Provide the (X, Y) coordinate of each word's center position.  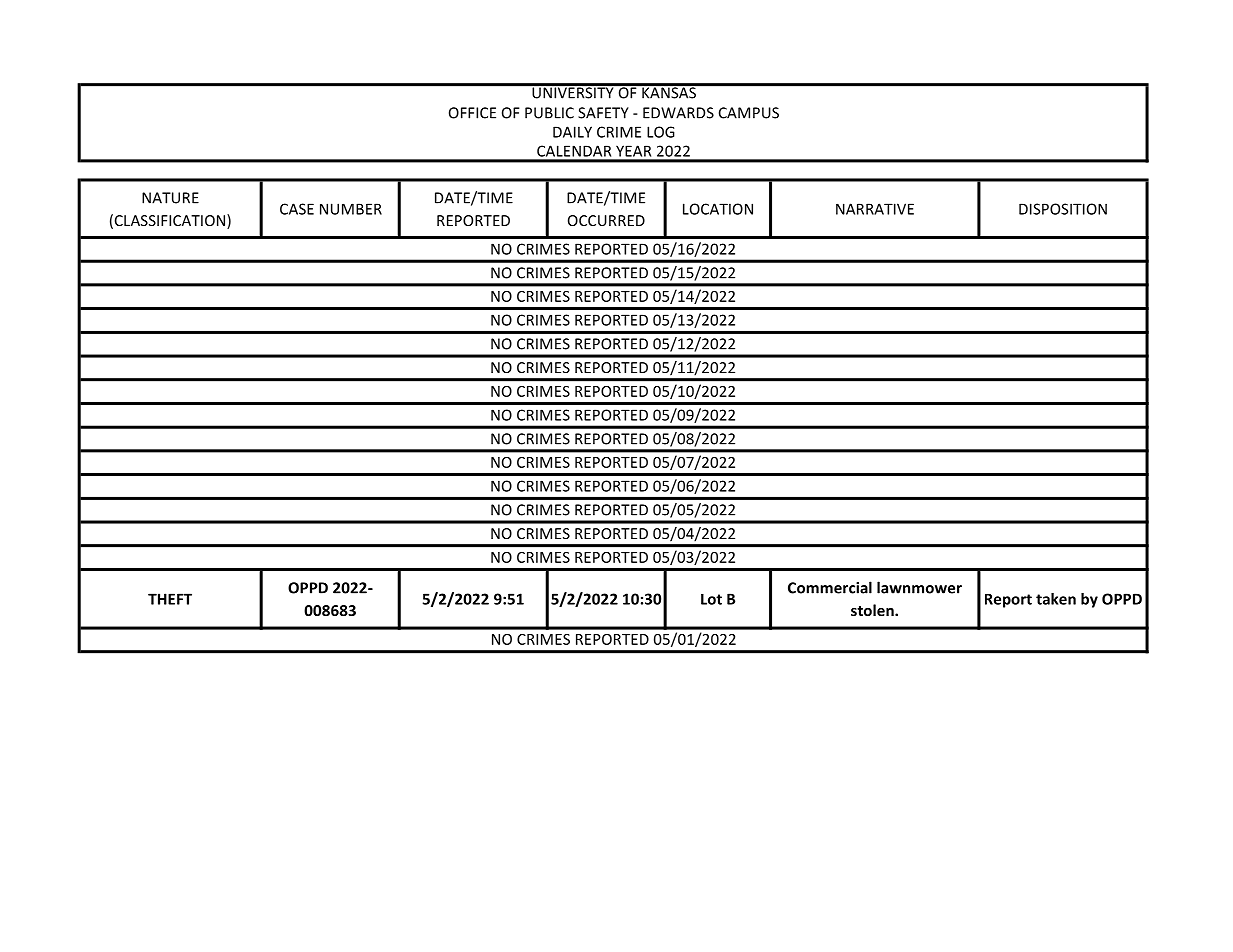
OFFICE (472, 113)
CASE (297, 209)
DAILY (572, 132)
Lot (711, 599)
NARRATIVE (875, 209)
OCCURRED (606, 220)
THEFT (170, 599)
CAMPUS (749, 113)
